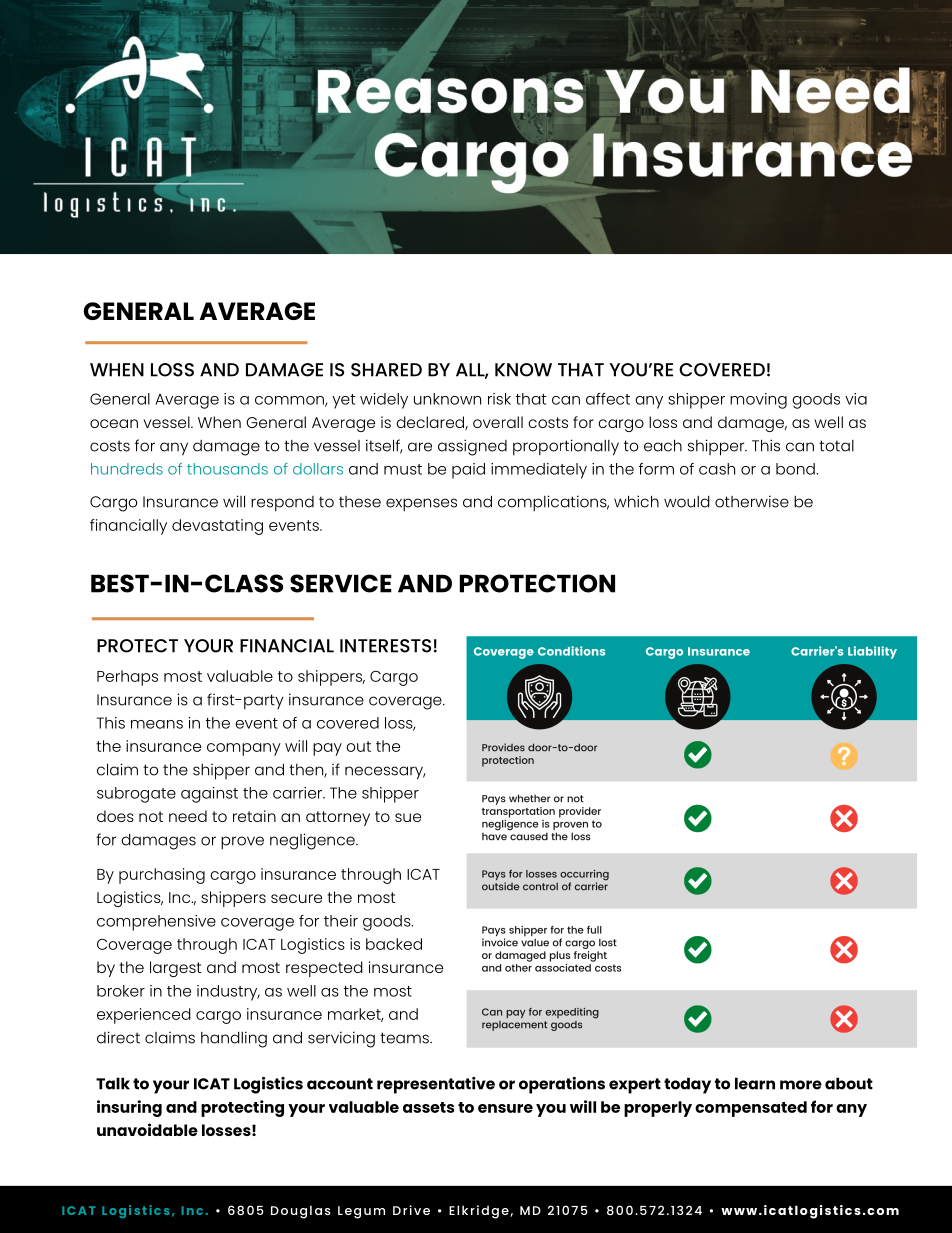 The width and height of the document is (952, 1233). Describe the element at coordinates (147, 1129) in the document. I see `unavoidable` at that location.
